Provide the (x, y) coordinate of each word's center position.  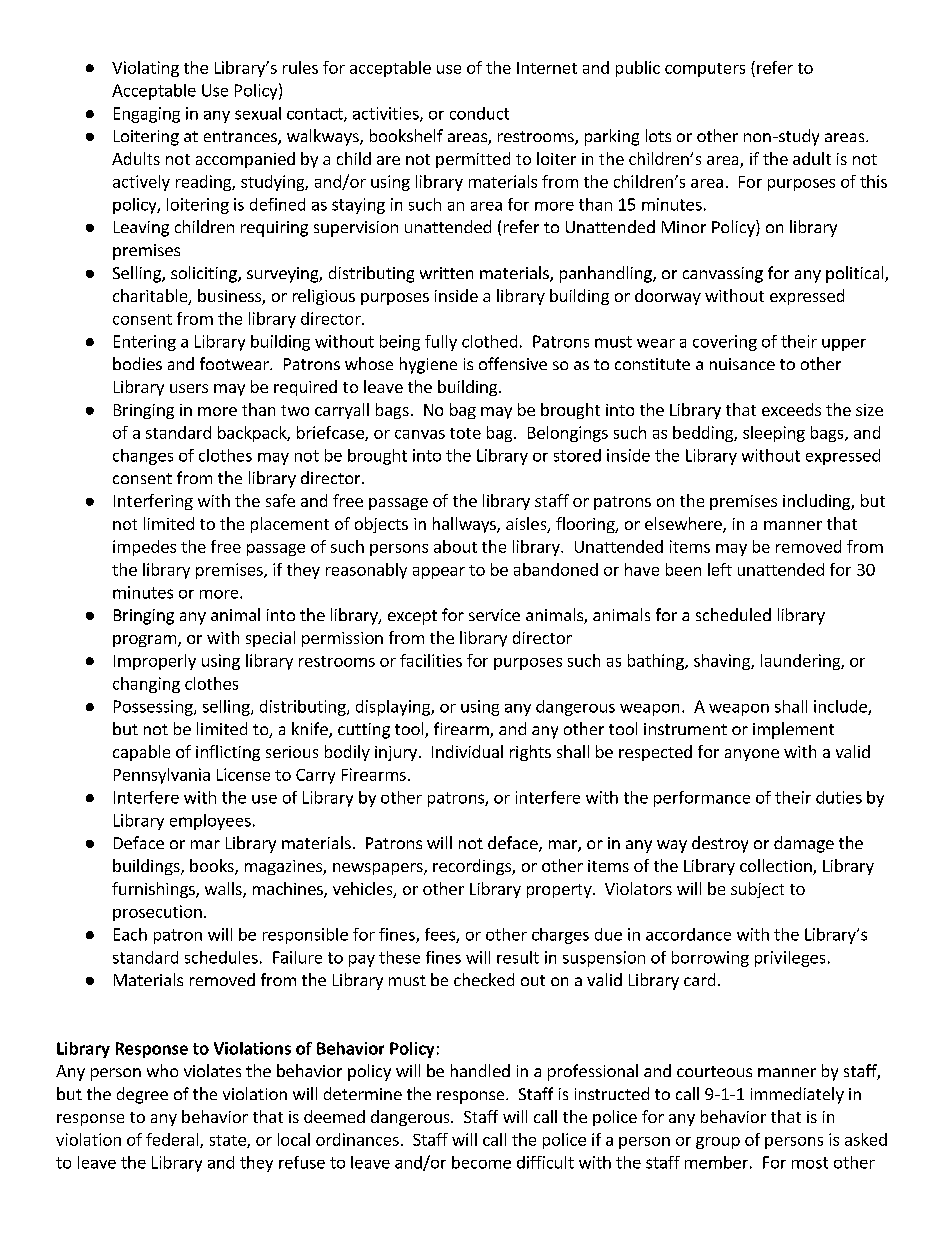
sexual (258, 113)
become (481, 1162)
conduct (479, 113)
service (494, 615)
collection (777, 867)
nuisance (742, 364)
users (189, 388)
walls (224, 890)
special (270, 639)
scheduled (733, 614)
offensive (513, 363)
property (560, 891)
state (229, 1141)
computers (705, 70)
